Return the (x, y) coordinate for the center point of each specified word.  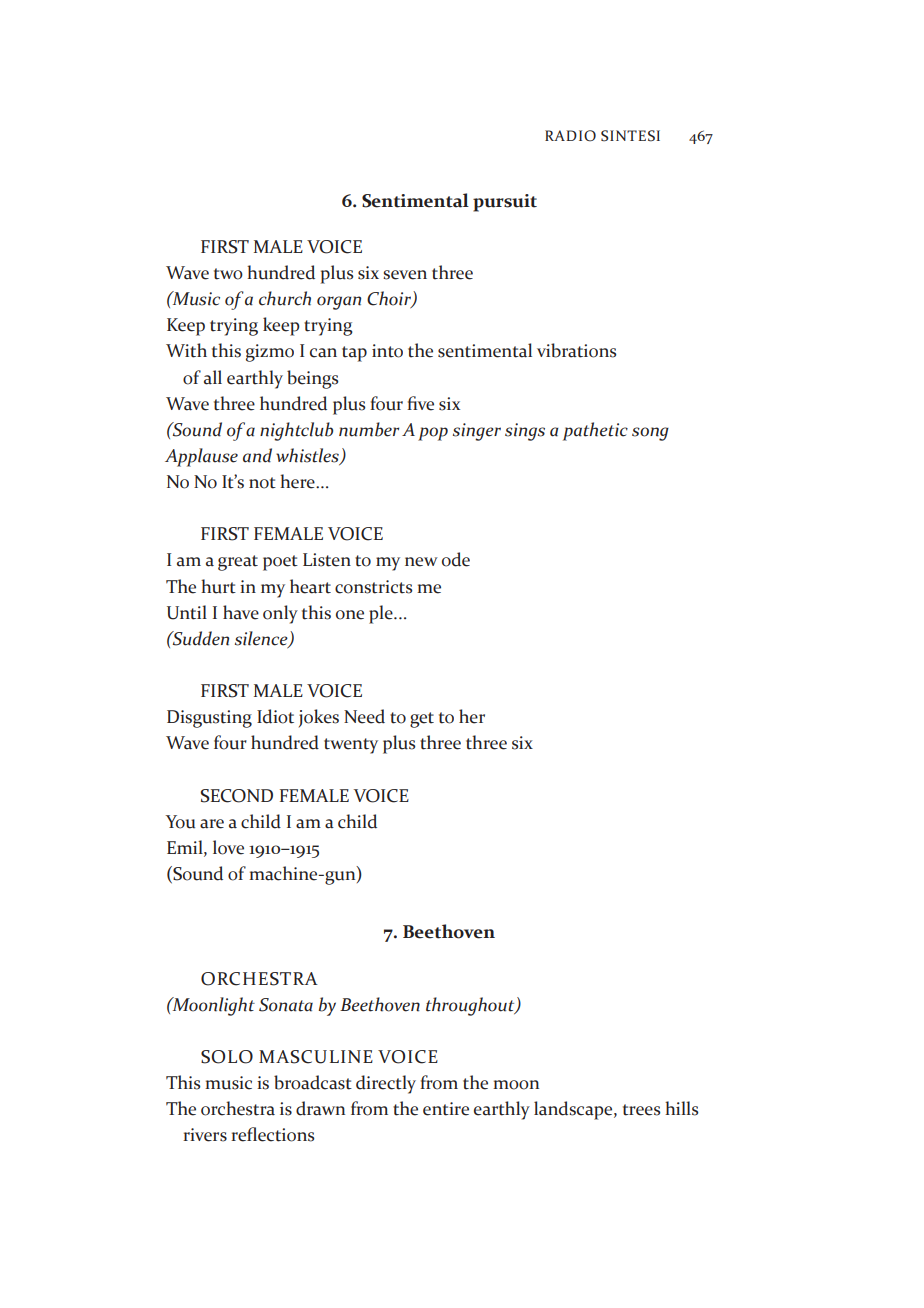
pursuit (505, 203)
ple (382, 614)
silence (262, 639)
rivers (205, 1135)
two (228, 274)
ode (456, 559)
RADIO (570, 136)
